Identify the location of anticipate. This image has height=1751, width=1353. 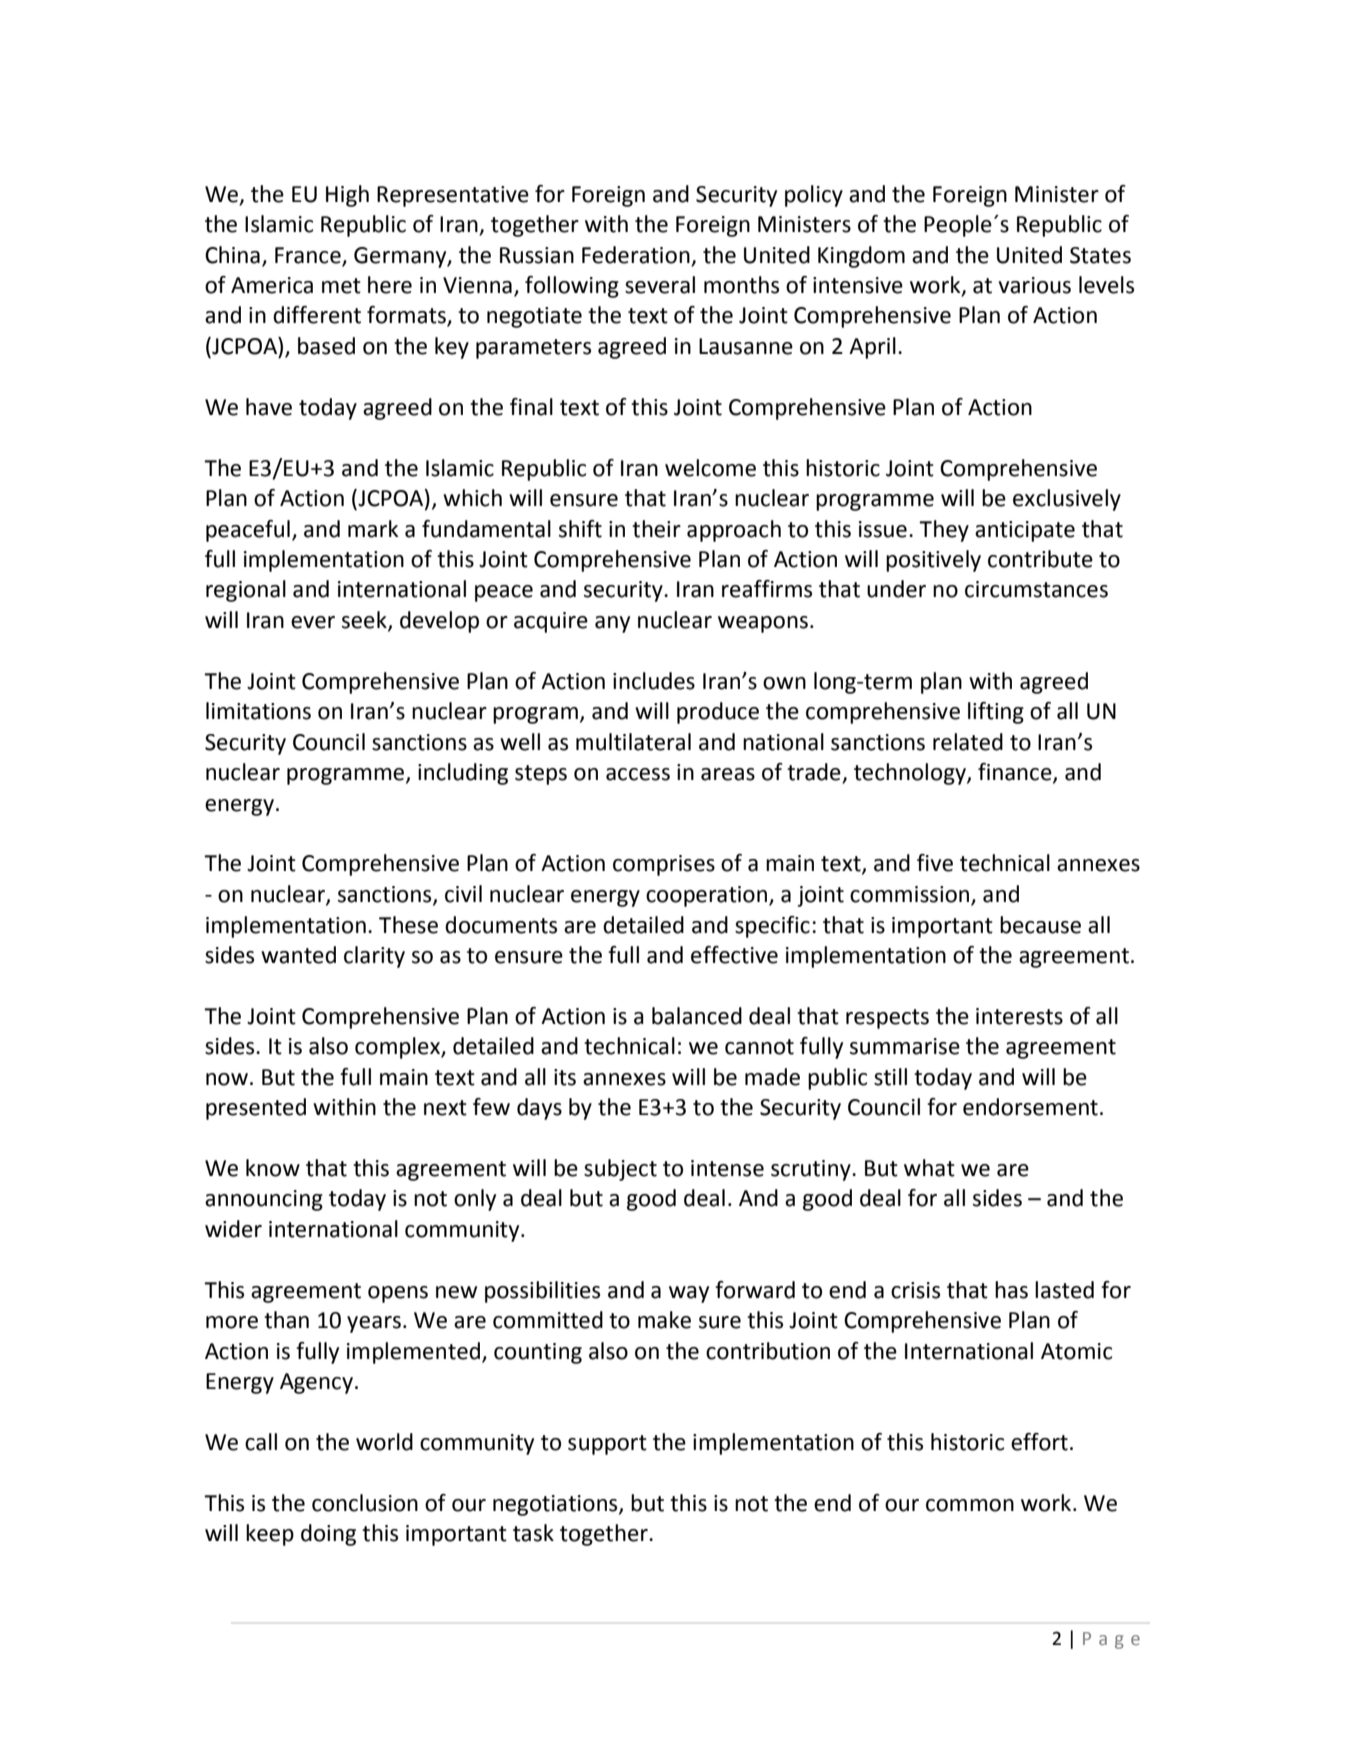
(1025, 531).
